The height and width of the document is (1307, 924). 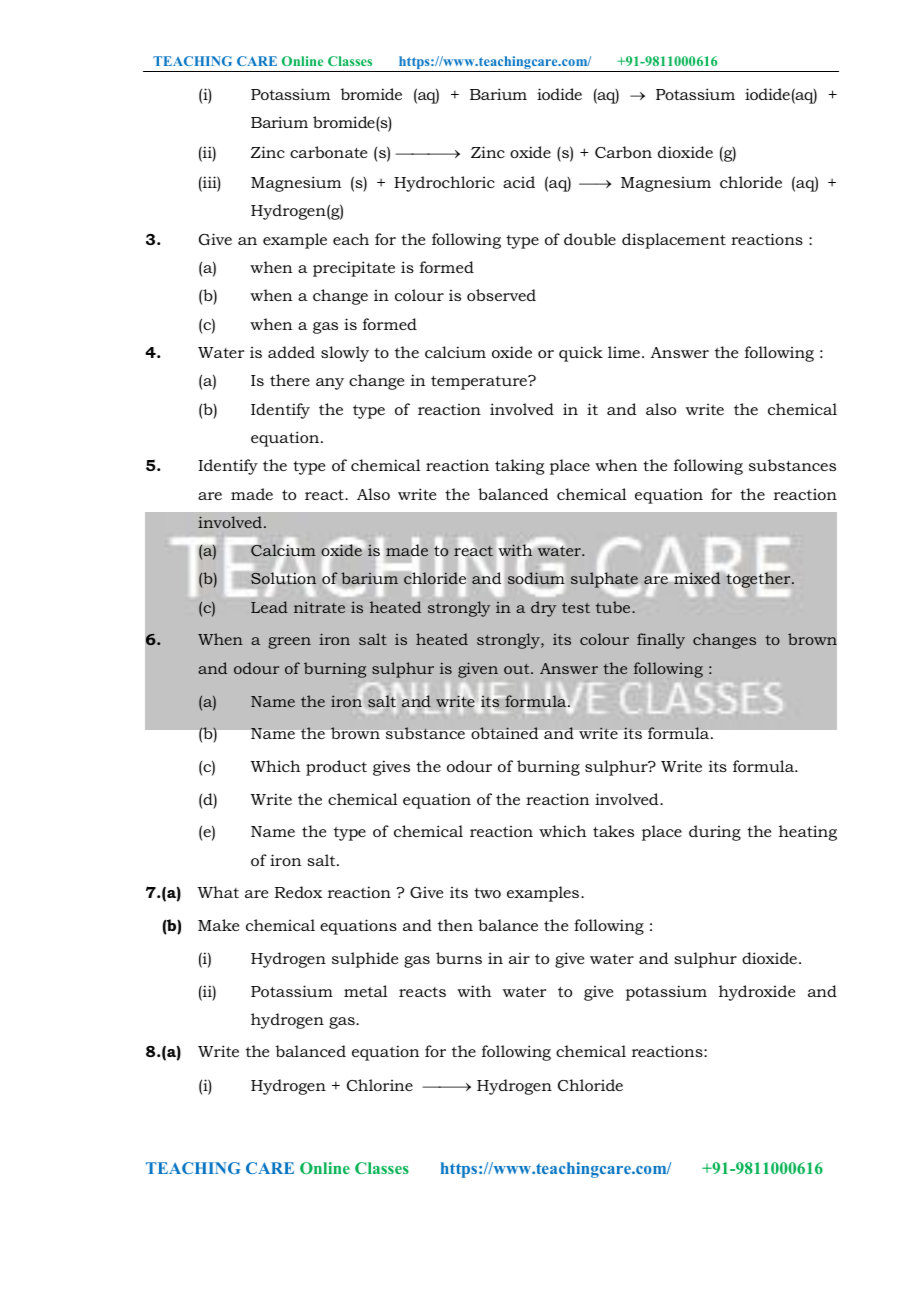 I want to click on double, so click(x=590, y=239).
